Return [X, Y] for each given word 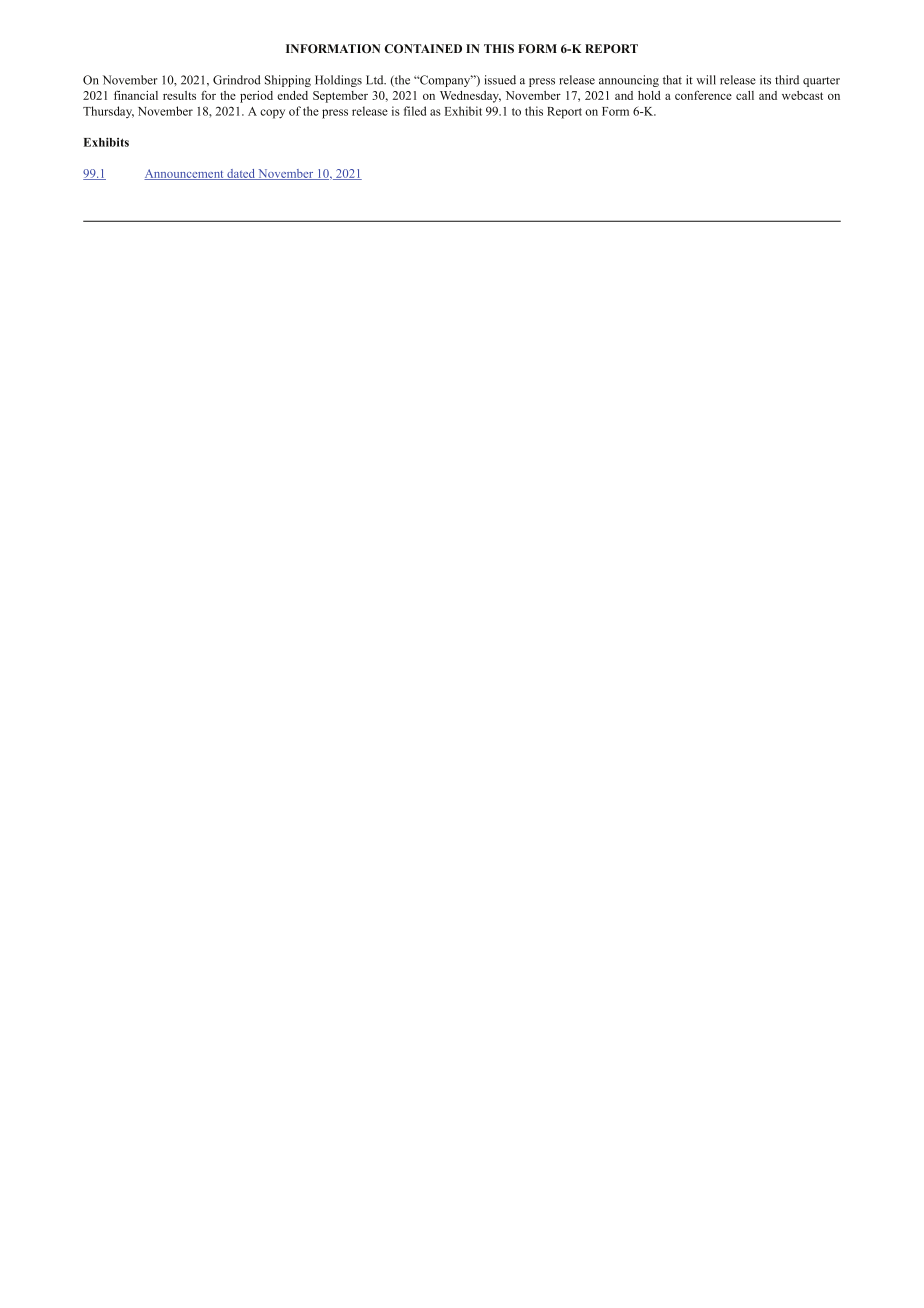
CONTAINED [423, 48]
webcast [802, 95]
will [706, 80]
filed [415, 111]
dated [241, 174]
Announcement [185, 174]
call [745, 95]
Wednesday [470, 97]
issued [500, 80]
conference [703, 95]
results [179, 95]
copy [272, 114]
